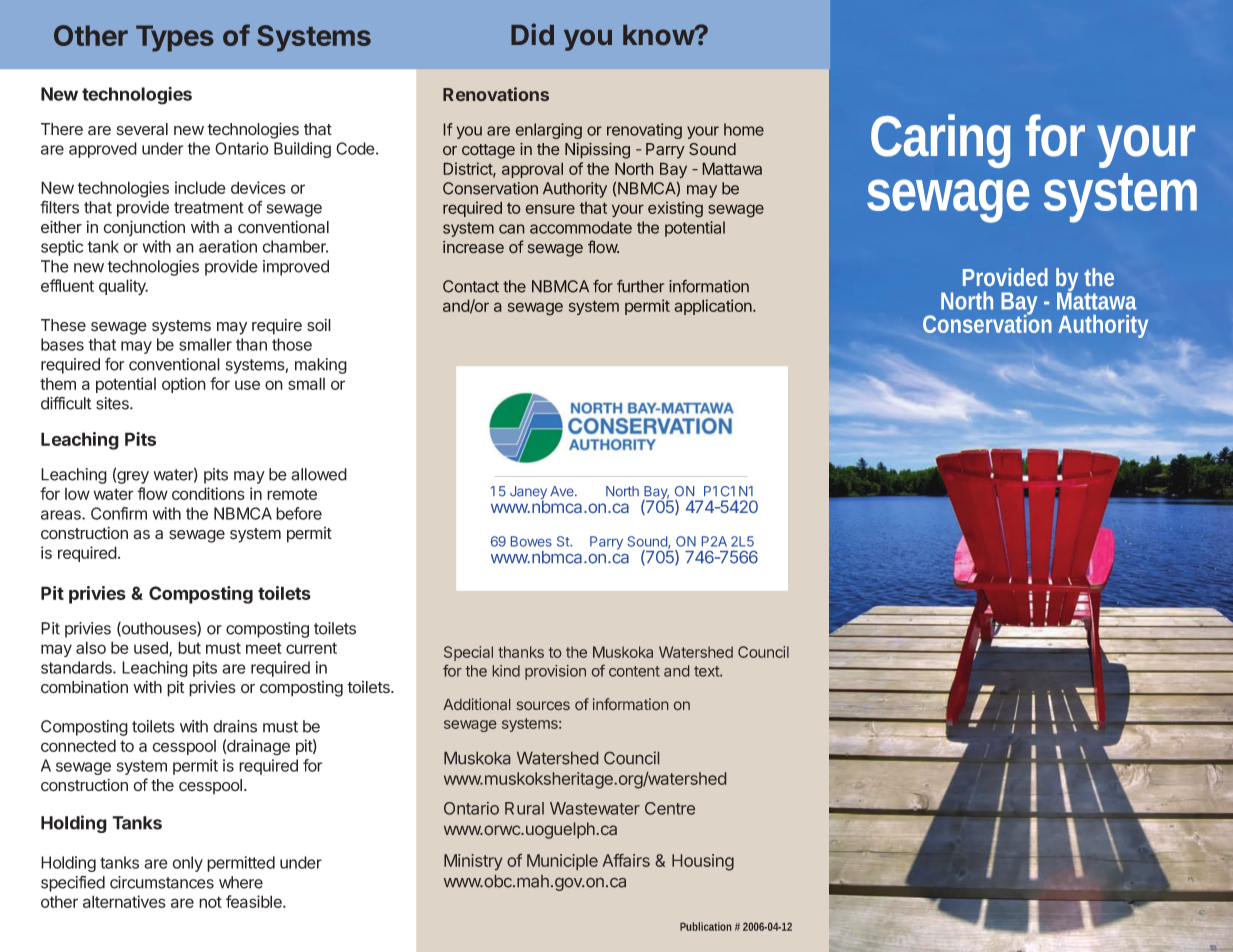 This image has height=952, width=1233. What do you see at coordinates (473, 862) in the image?
I see `Ministry` at bounding box center [473, 862].
